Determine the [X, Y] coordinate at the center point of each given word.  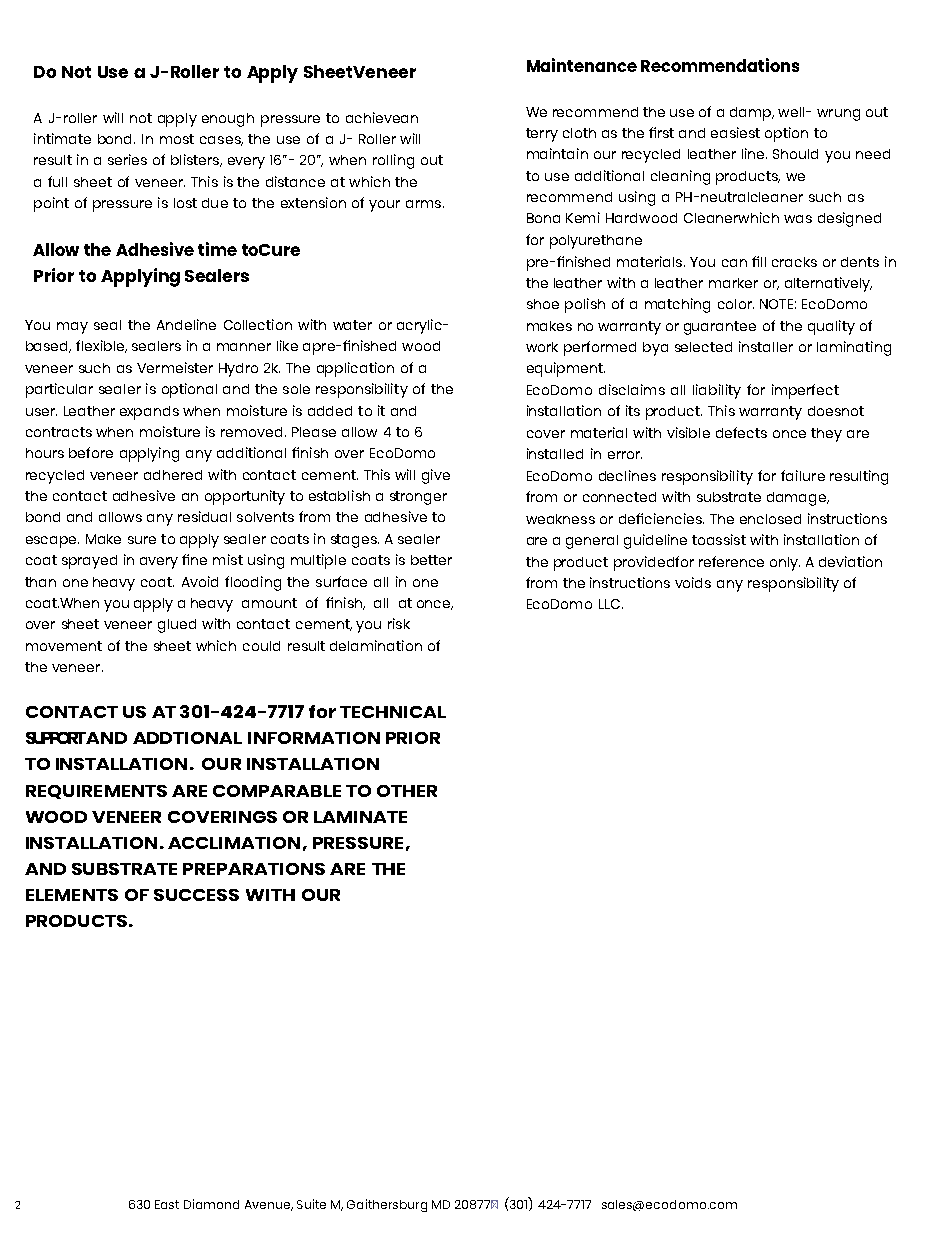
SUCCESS [196, 895]
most [177, 139]
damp [752, 114]
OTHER [407, 791]
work [542, 347]
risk [399, 623]
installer [766, 346]
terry [542, 135]
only [785, 564]
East [167, 1204]
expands [149, 413]
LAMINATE [360, 817]
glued [177, 626]
